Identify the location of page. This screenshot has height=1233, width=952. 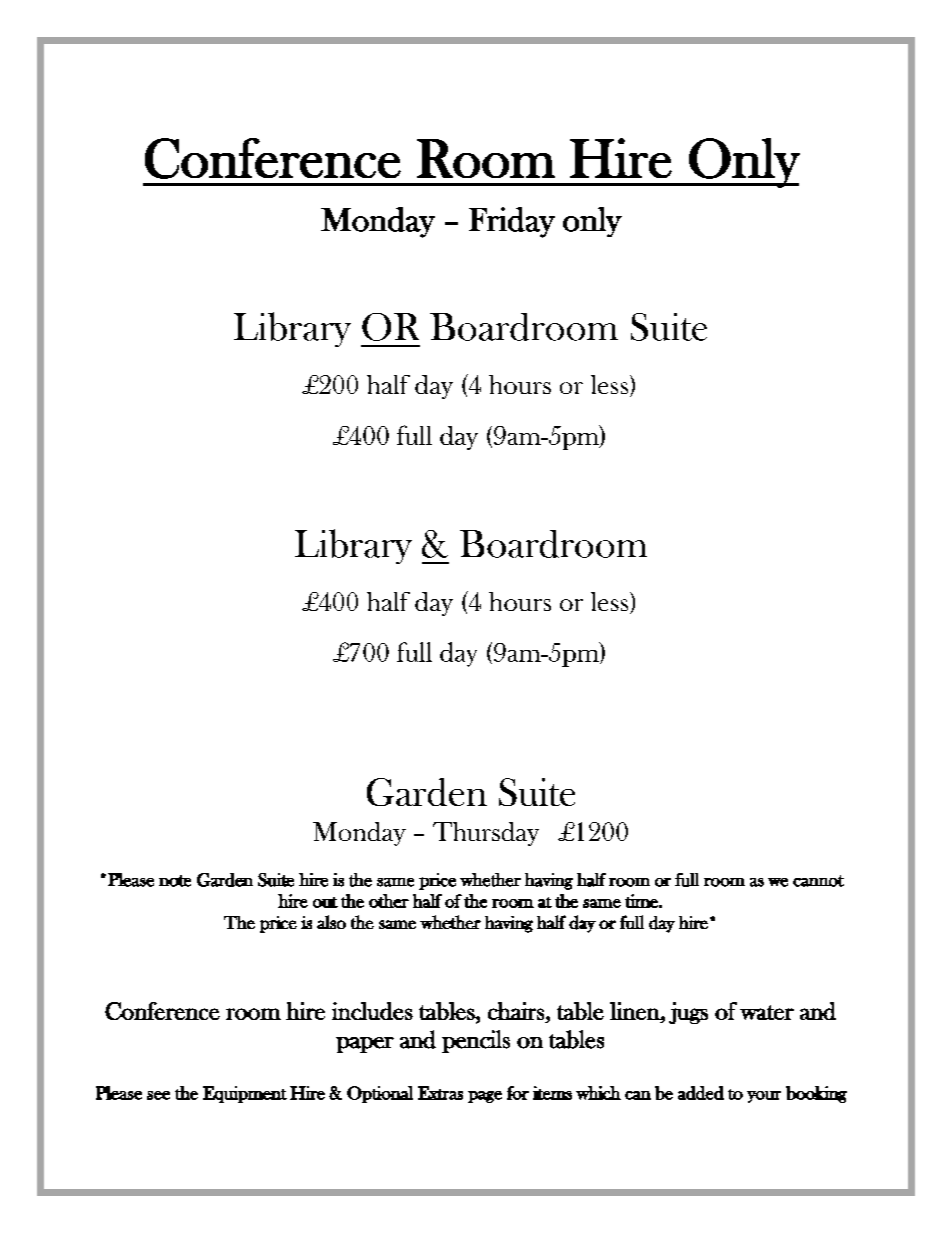
(485, 1097).
